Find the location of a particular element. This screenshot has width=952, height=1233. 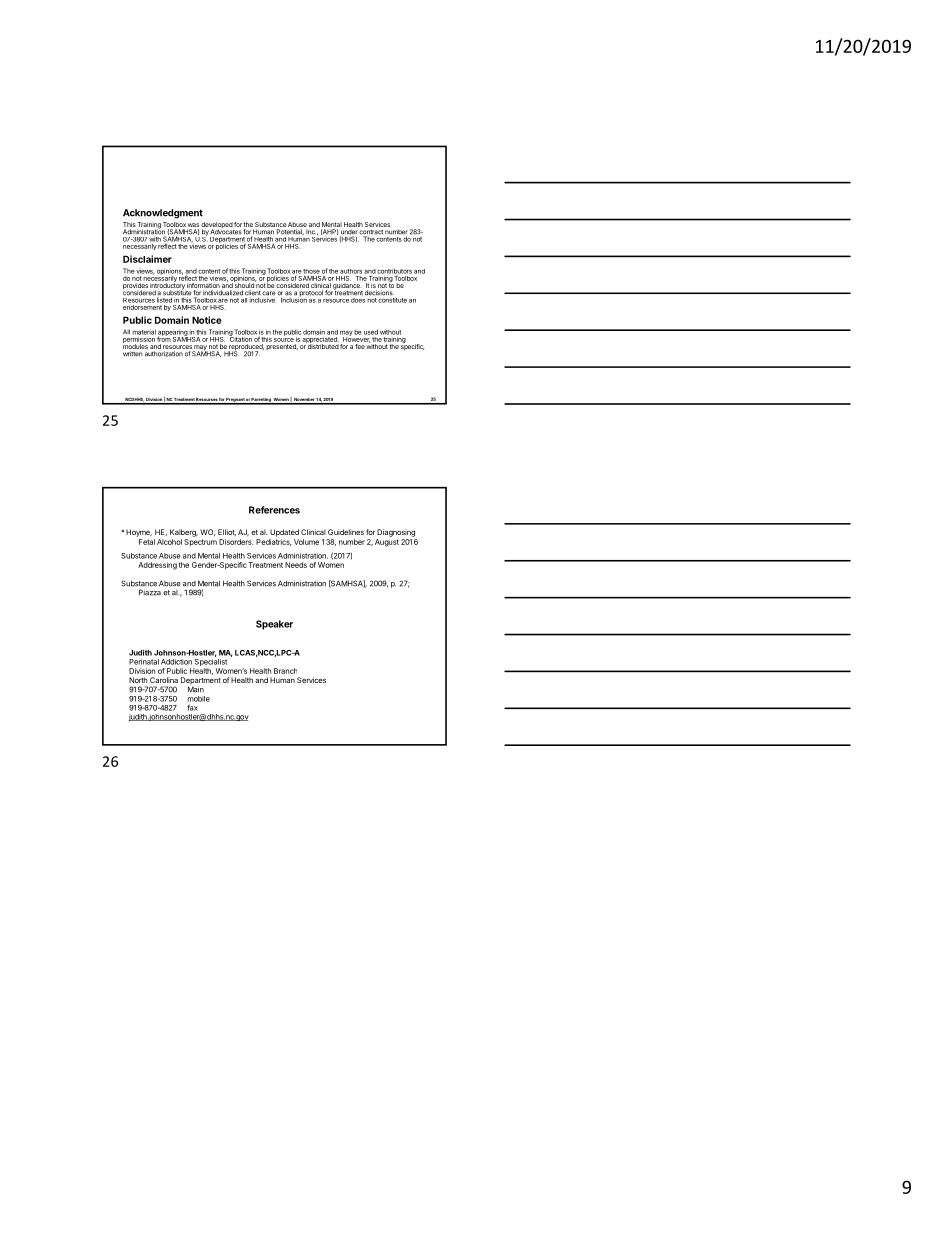

August is located at coordinates (387, 543).
